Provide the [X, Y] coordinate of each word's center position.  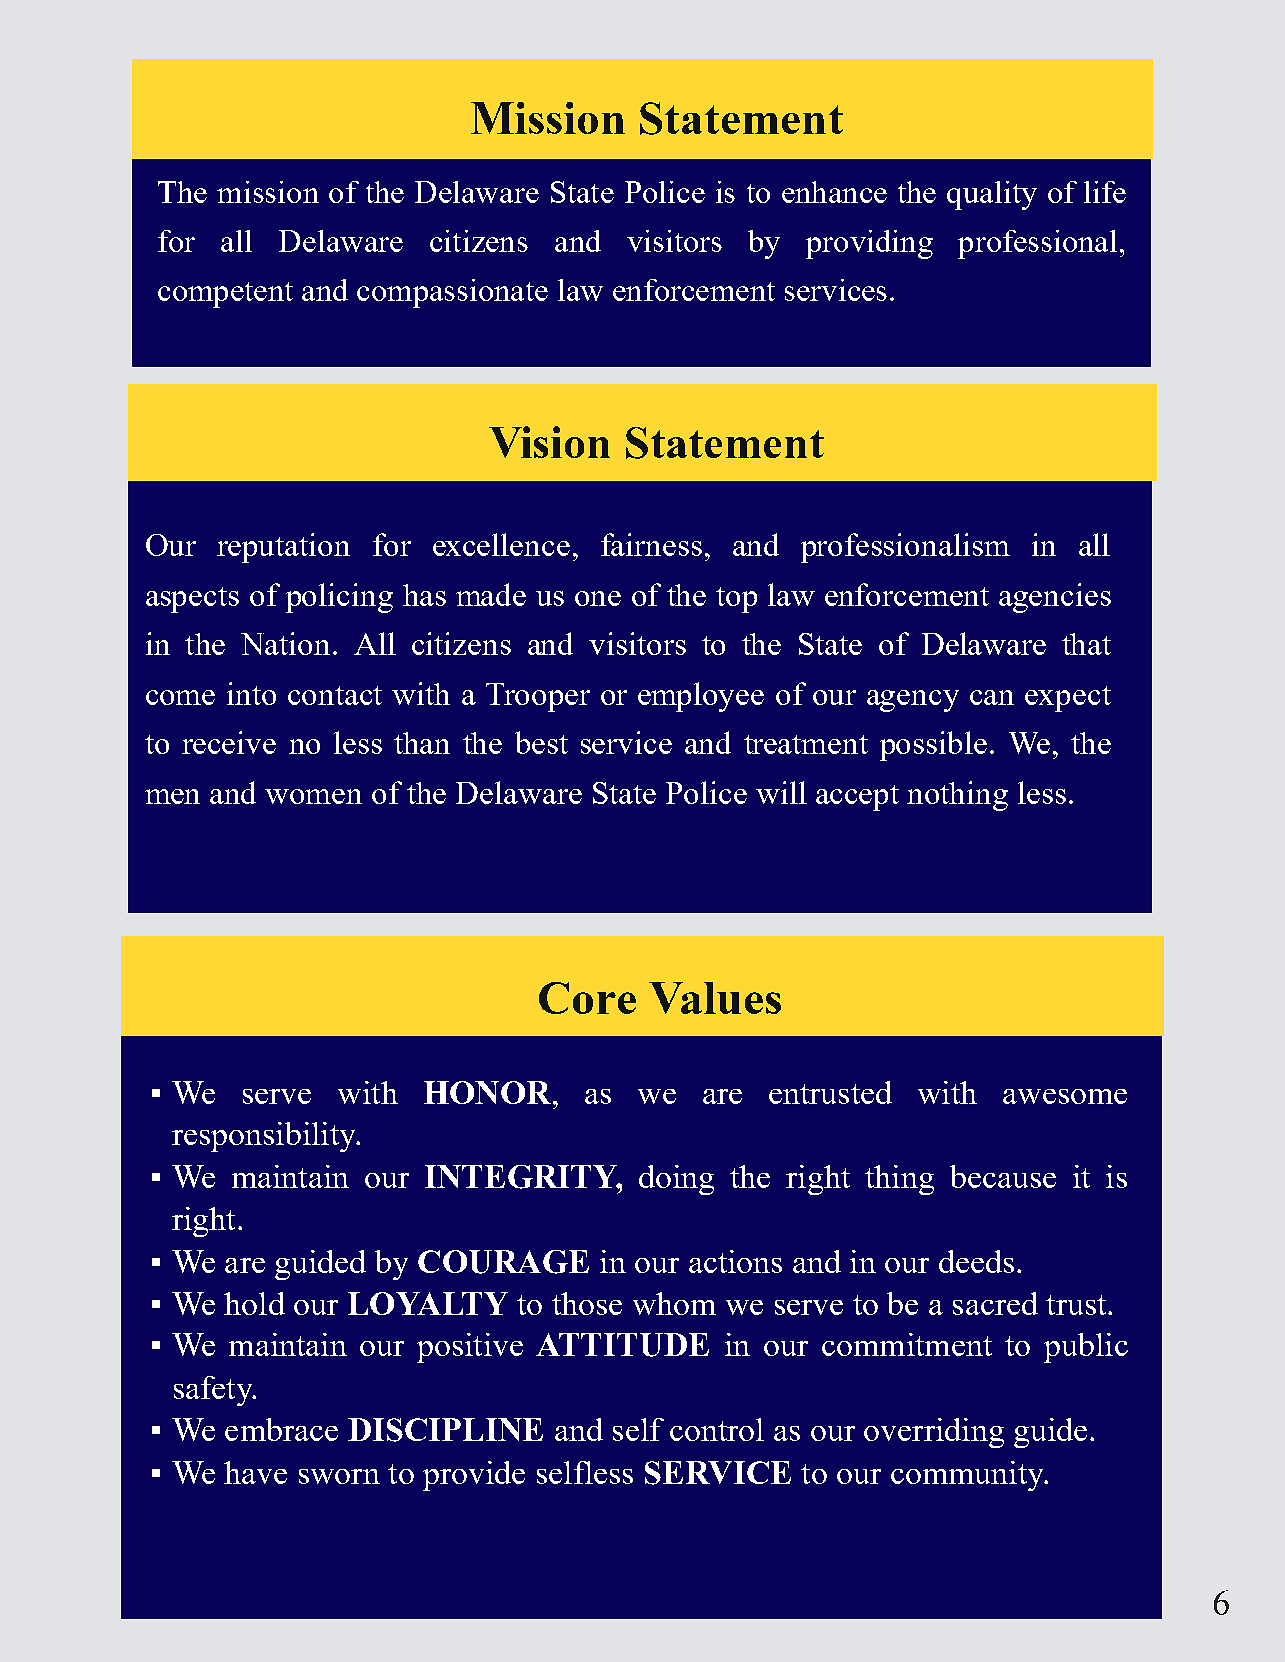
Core [587, 998]
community [968, 1476]
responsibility [265, 1137]
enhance [834, 192]
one [598, 598]
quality [992, 195]
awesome [1065, 1096]
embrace [281, 1429]
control [717, 1429]
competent [225, 295]
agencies [1055, 598]
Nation [285, 643]
